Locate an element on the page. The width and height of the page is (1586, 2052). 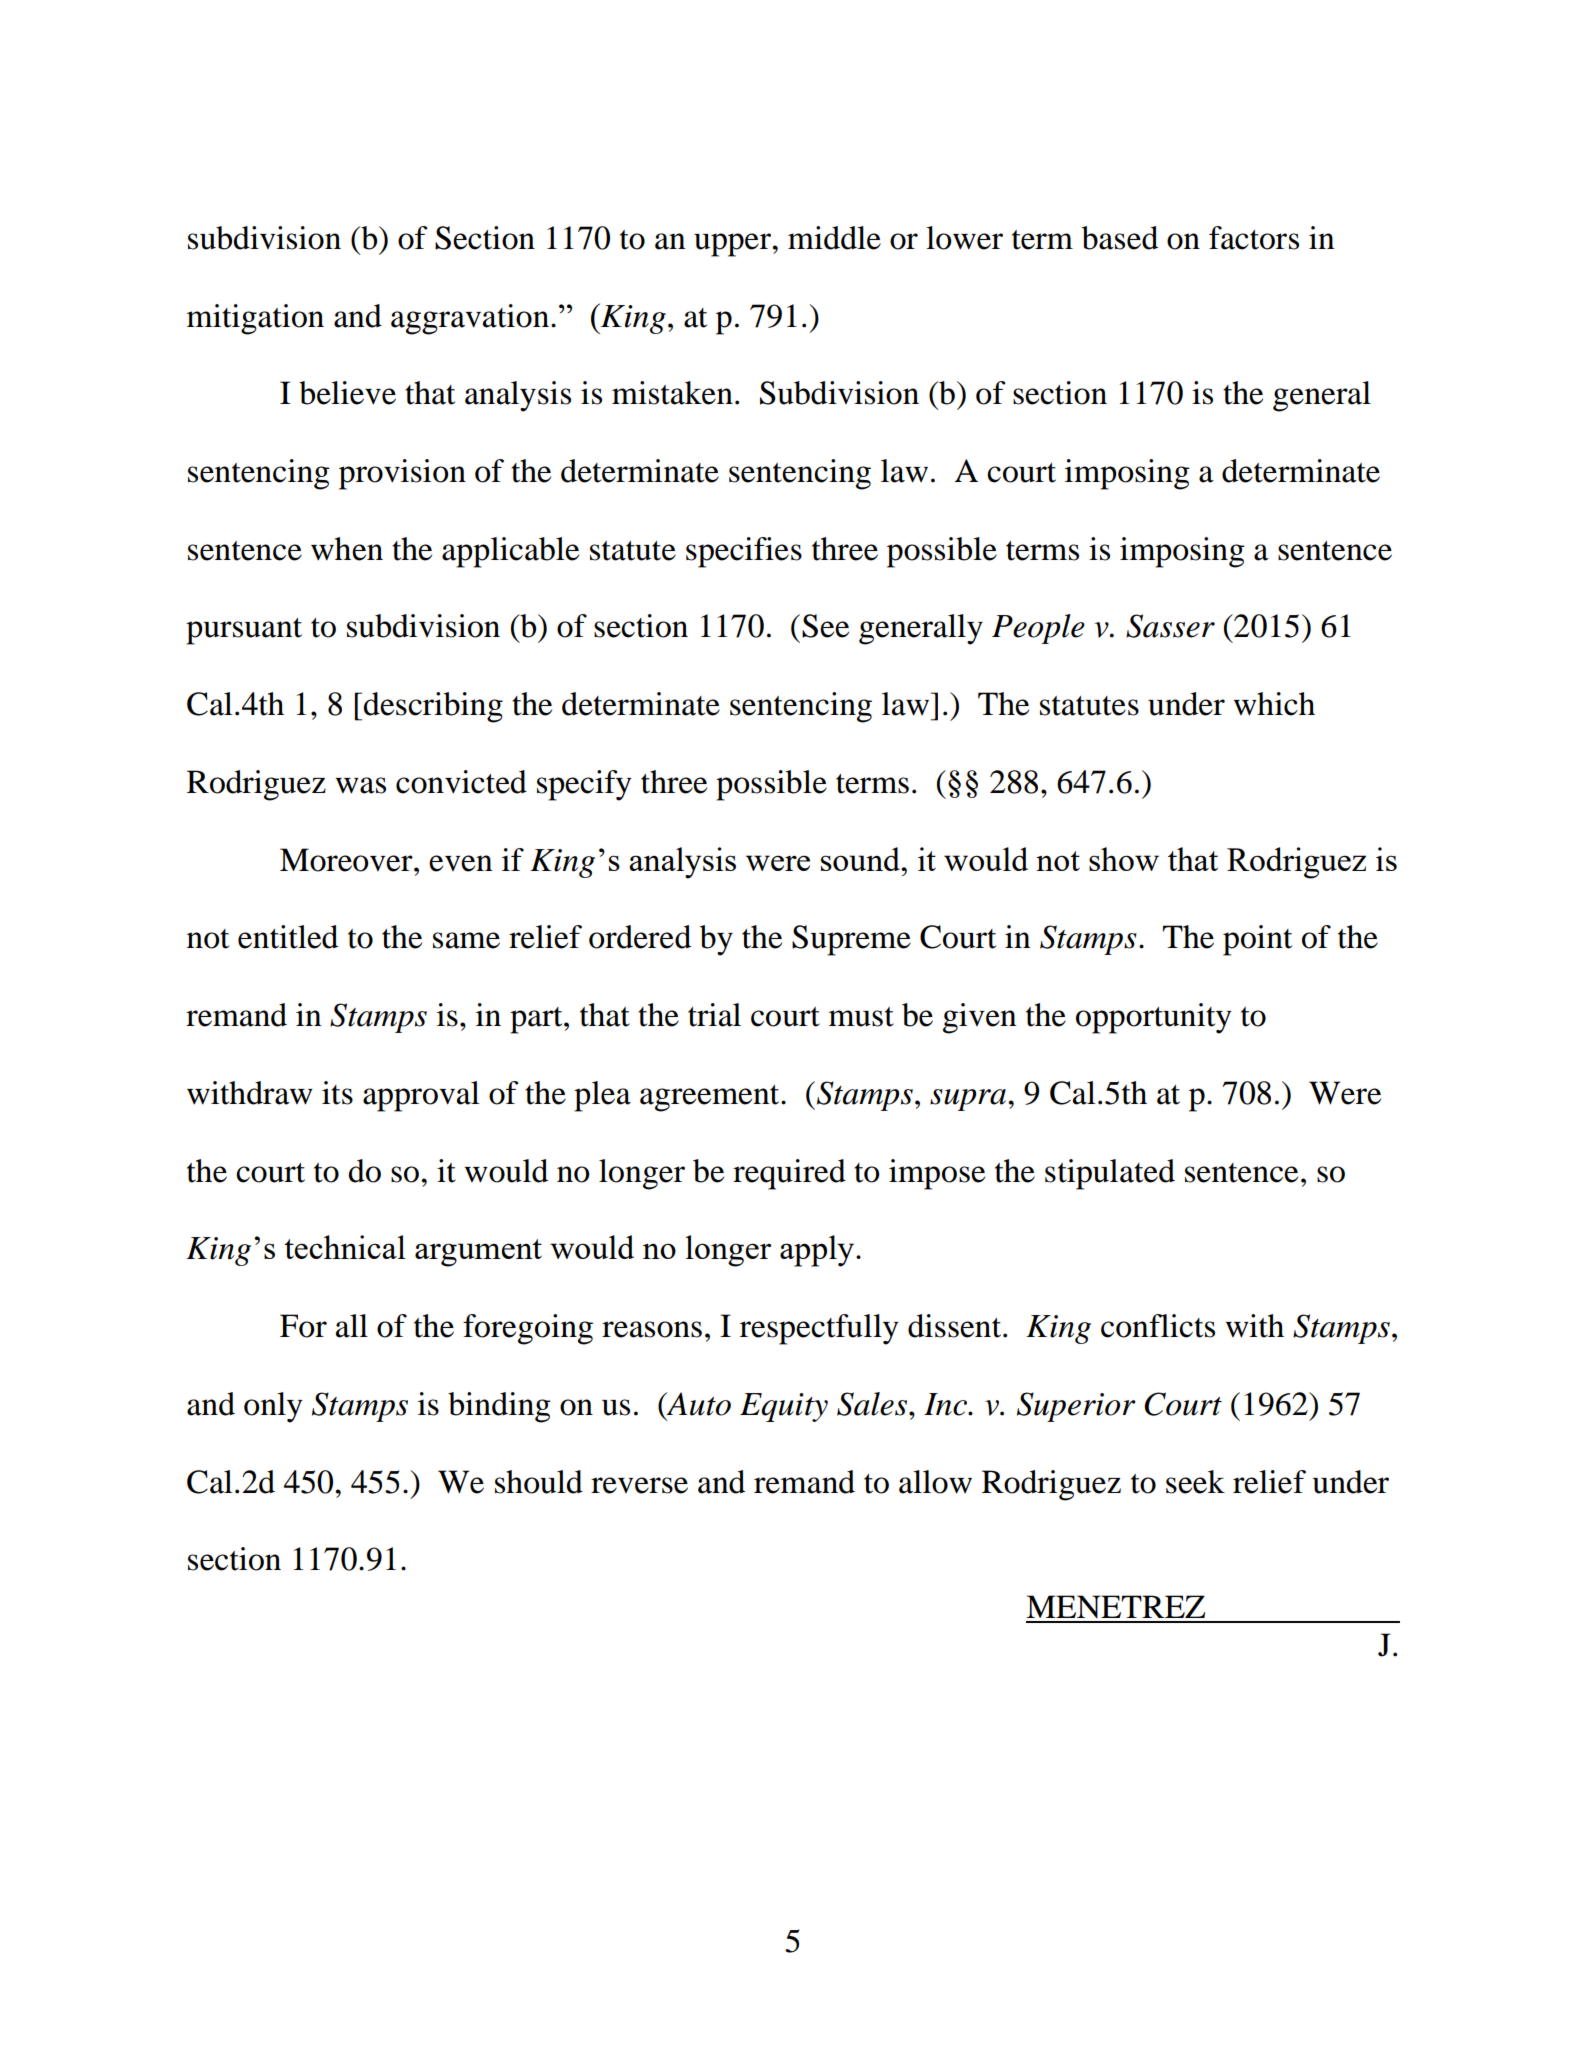
show is located at coordinates (1124, 859).
